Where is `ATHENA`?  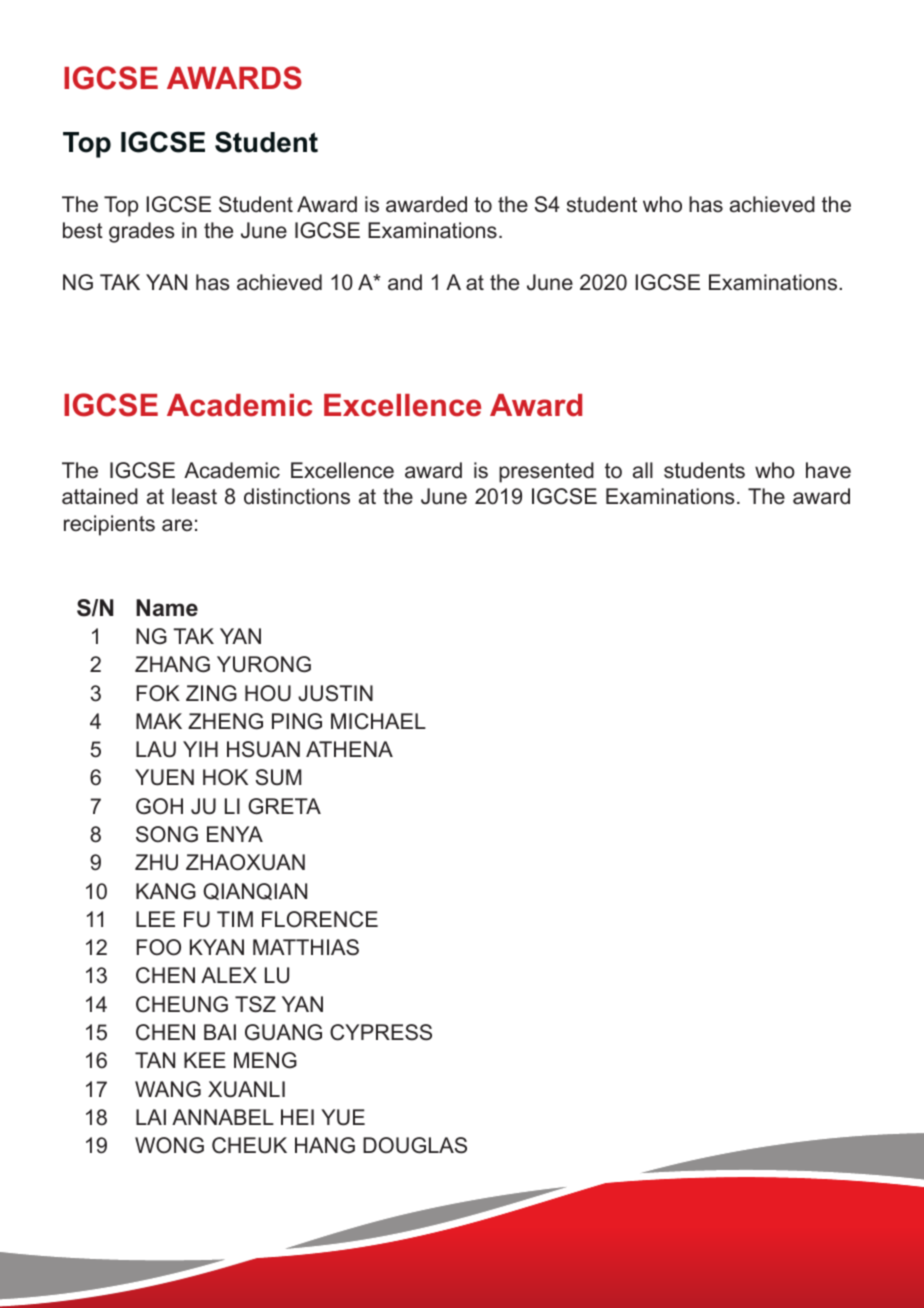 ATHENA is located at coordinates (349, 749).
